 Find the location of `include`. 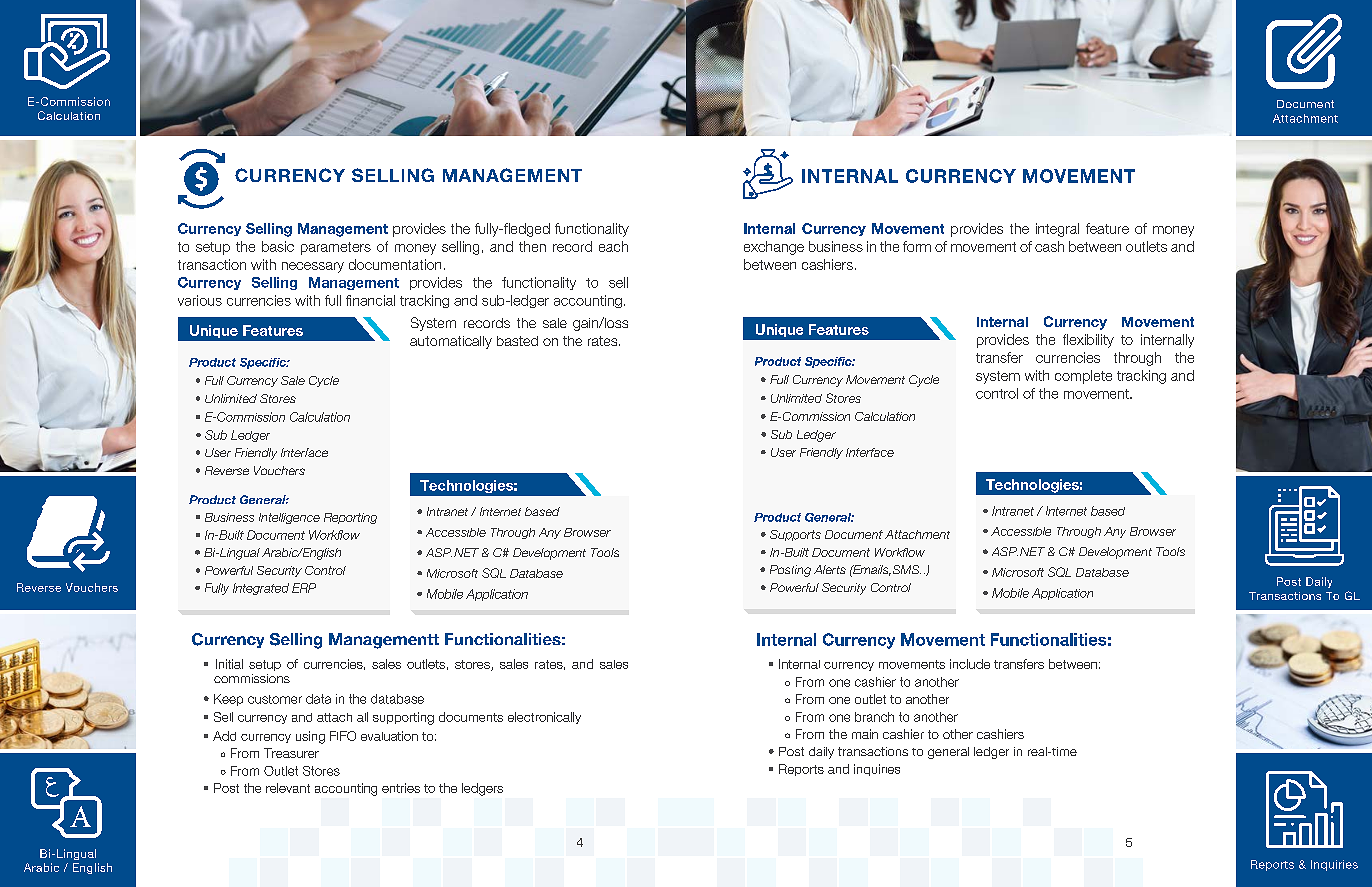

include is located at coordinates (970, 664).
